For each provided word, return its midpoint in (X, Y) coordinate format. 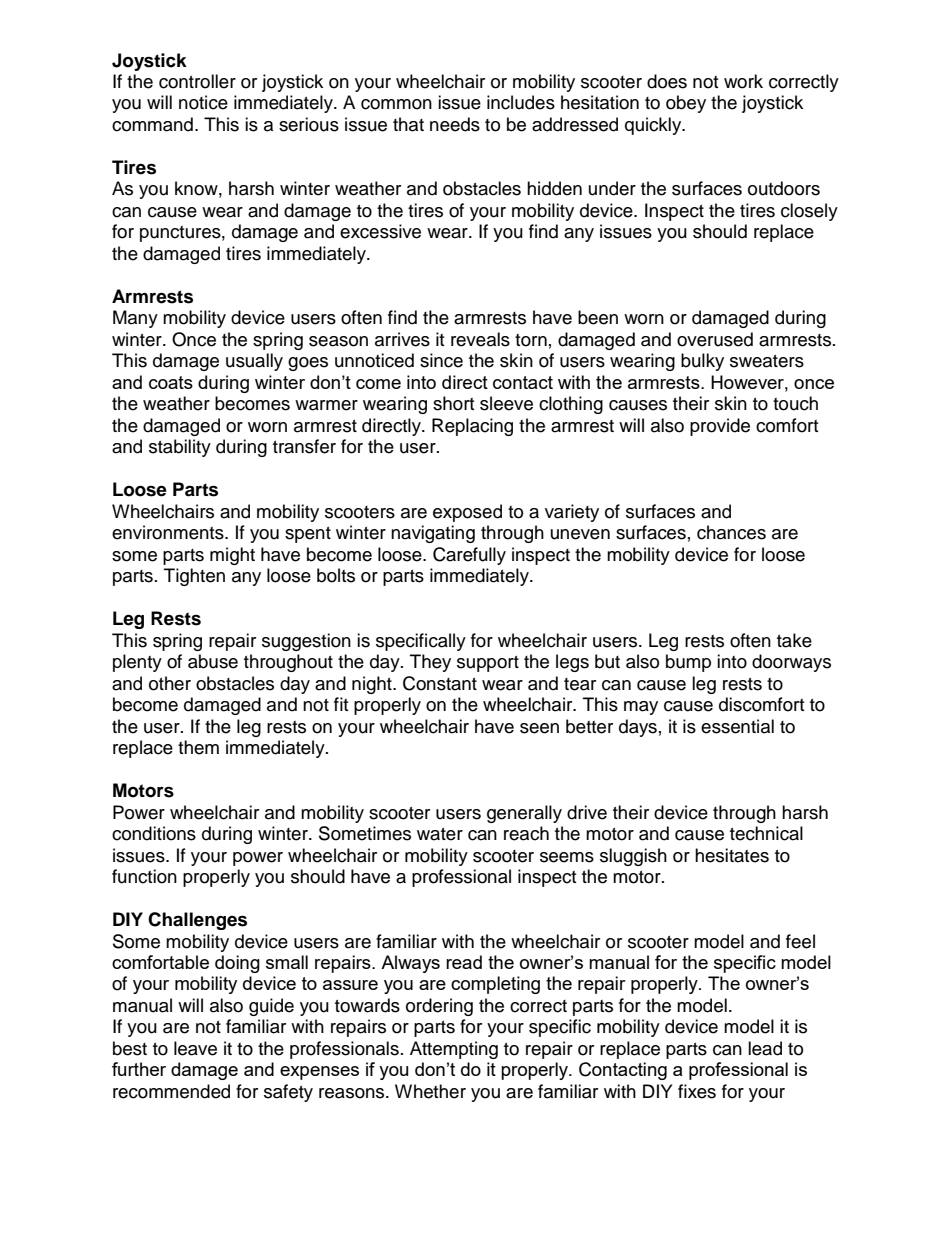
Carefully (469, 556)
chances (731, 532)
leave (195, 1048)
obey (686, 104)
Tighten (194, 577)
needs (455, 124)
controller (197, 81)
